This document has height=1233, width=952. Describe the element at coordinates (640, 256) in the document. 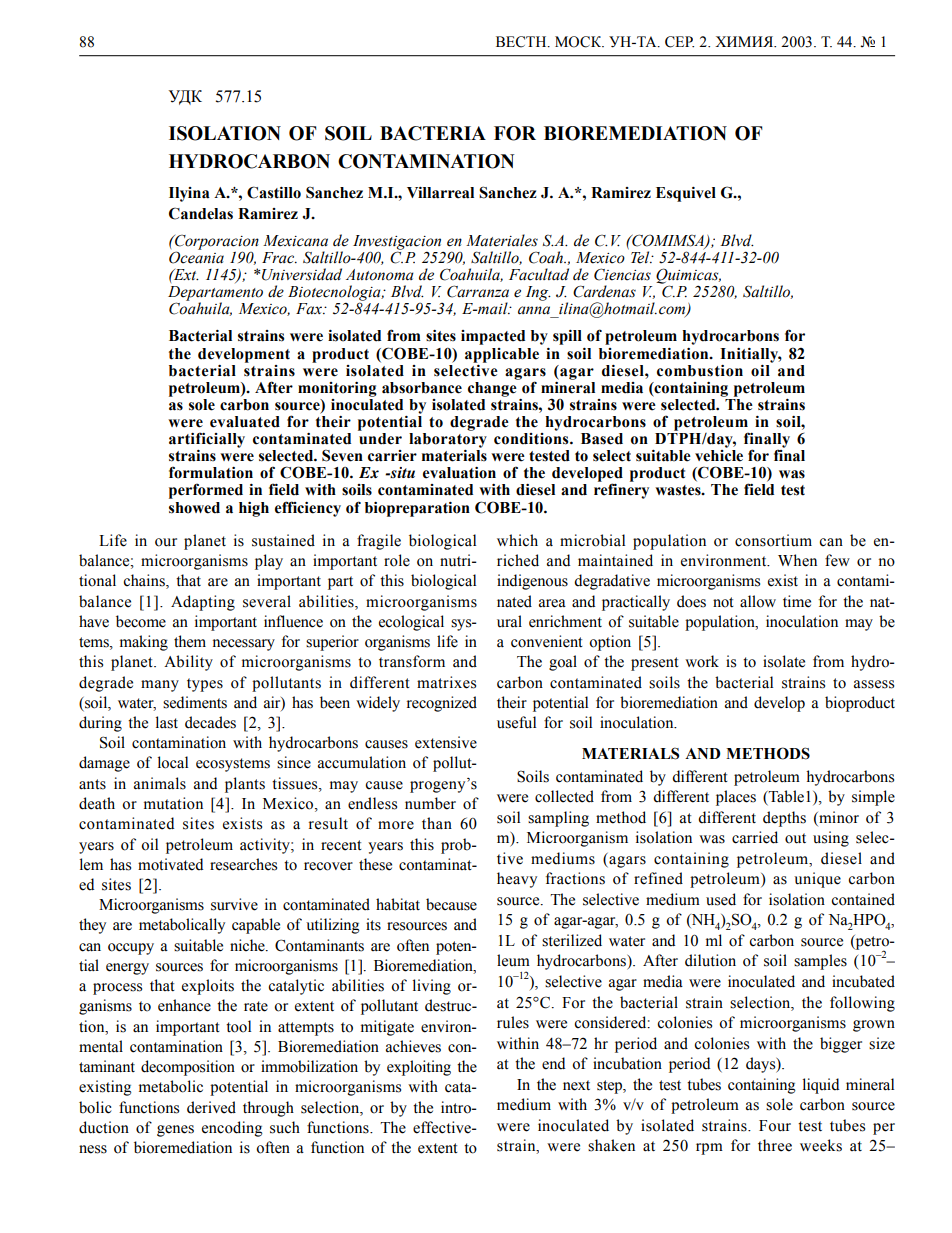

I see `Tel` at that location.
